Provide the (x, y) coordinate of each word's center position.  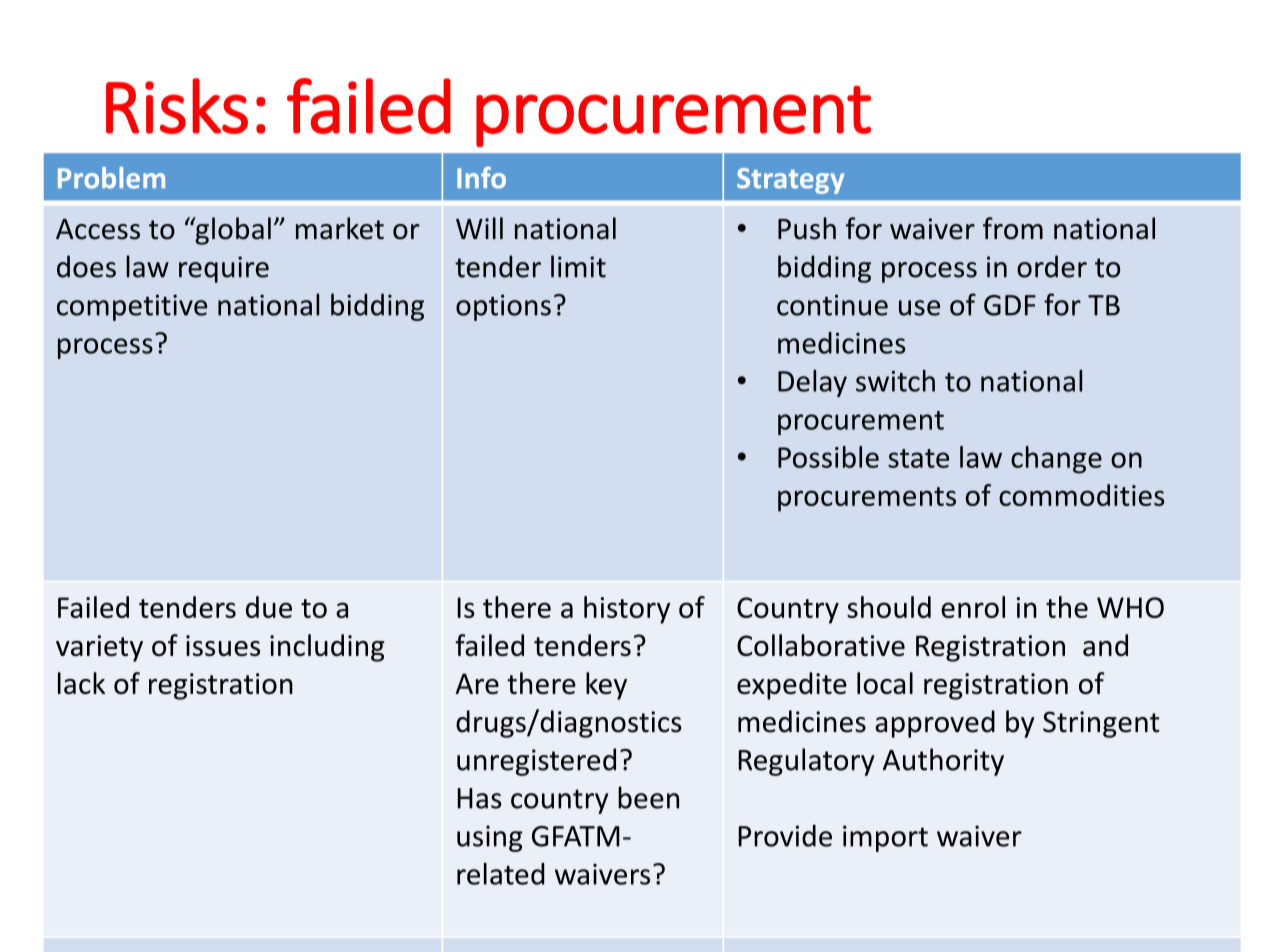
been (648, 797)
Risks (177, 106)
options (503, 307)
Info (481, 178)
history (627, 610)
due (269, 607)
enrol (973, 607)
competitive (132, 307)
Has (479, 798)
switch (895, 381)
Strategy (791, 181)
